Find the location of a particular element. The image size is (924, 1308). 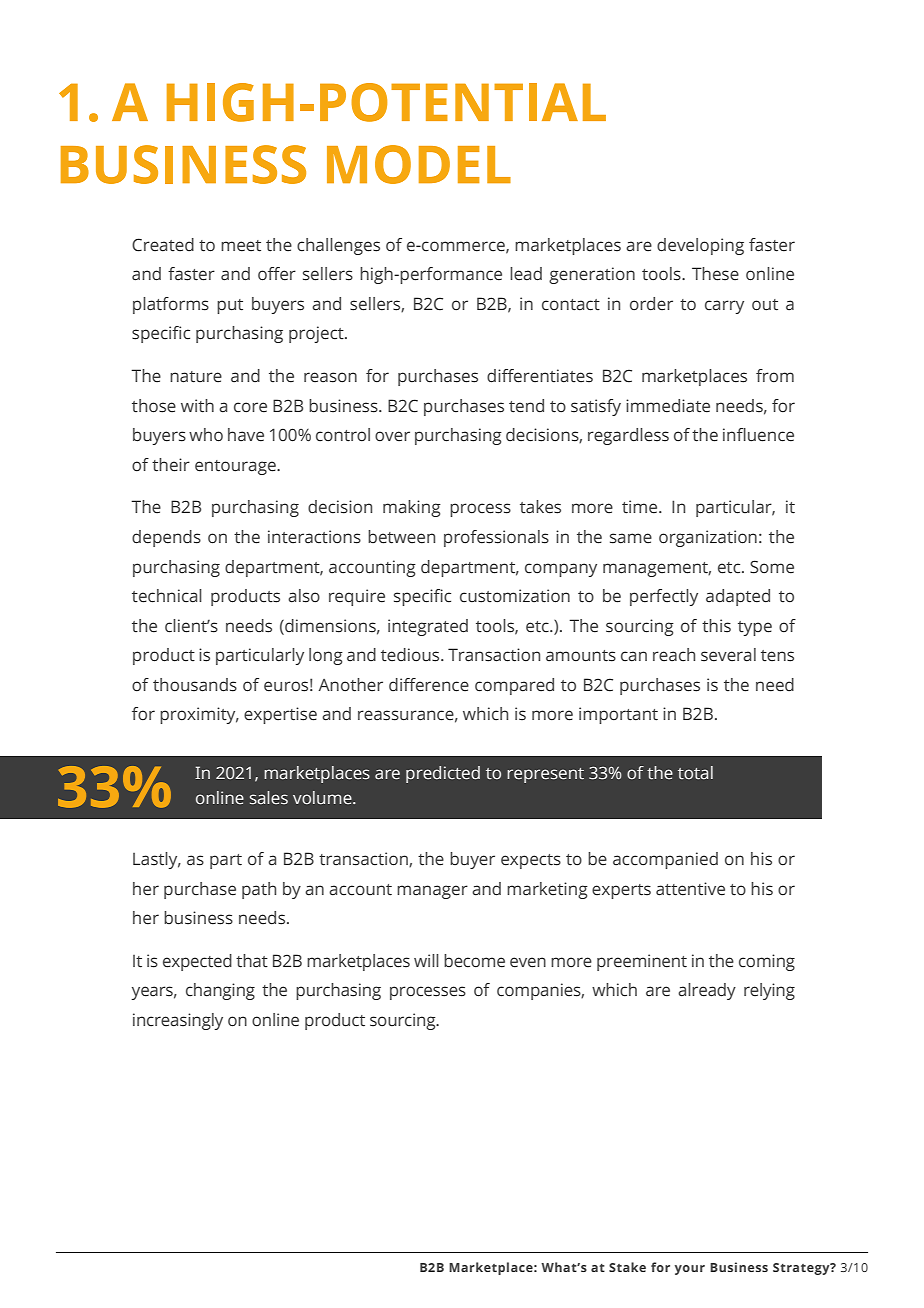

MODEL is located at coordinates (419, 164).
